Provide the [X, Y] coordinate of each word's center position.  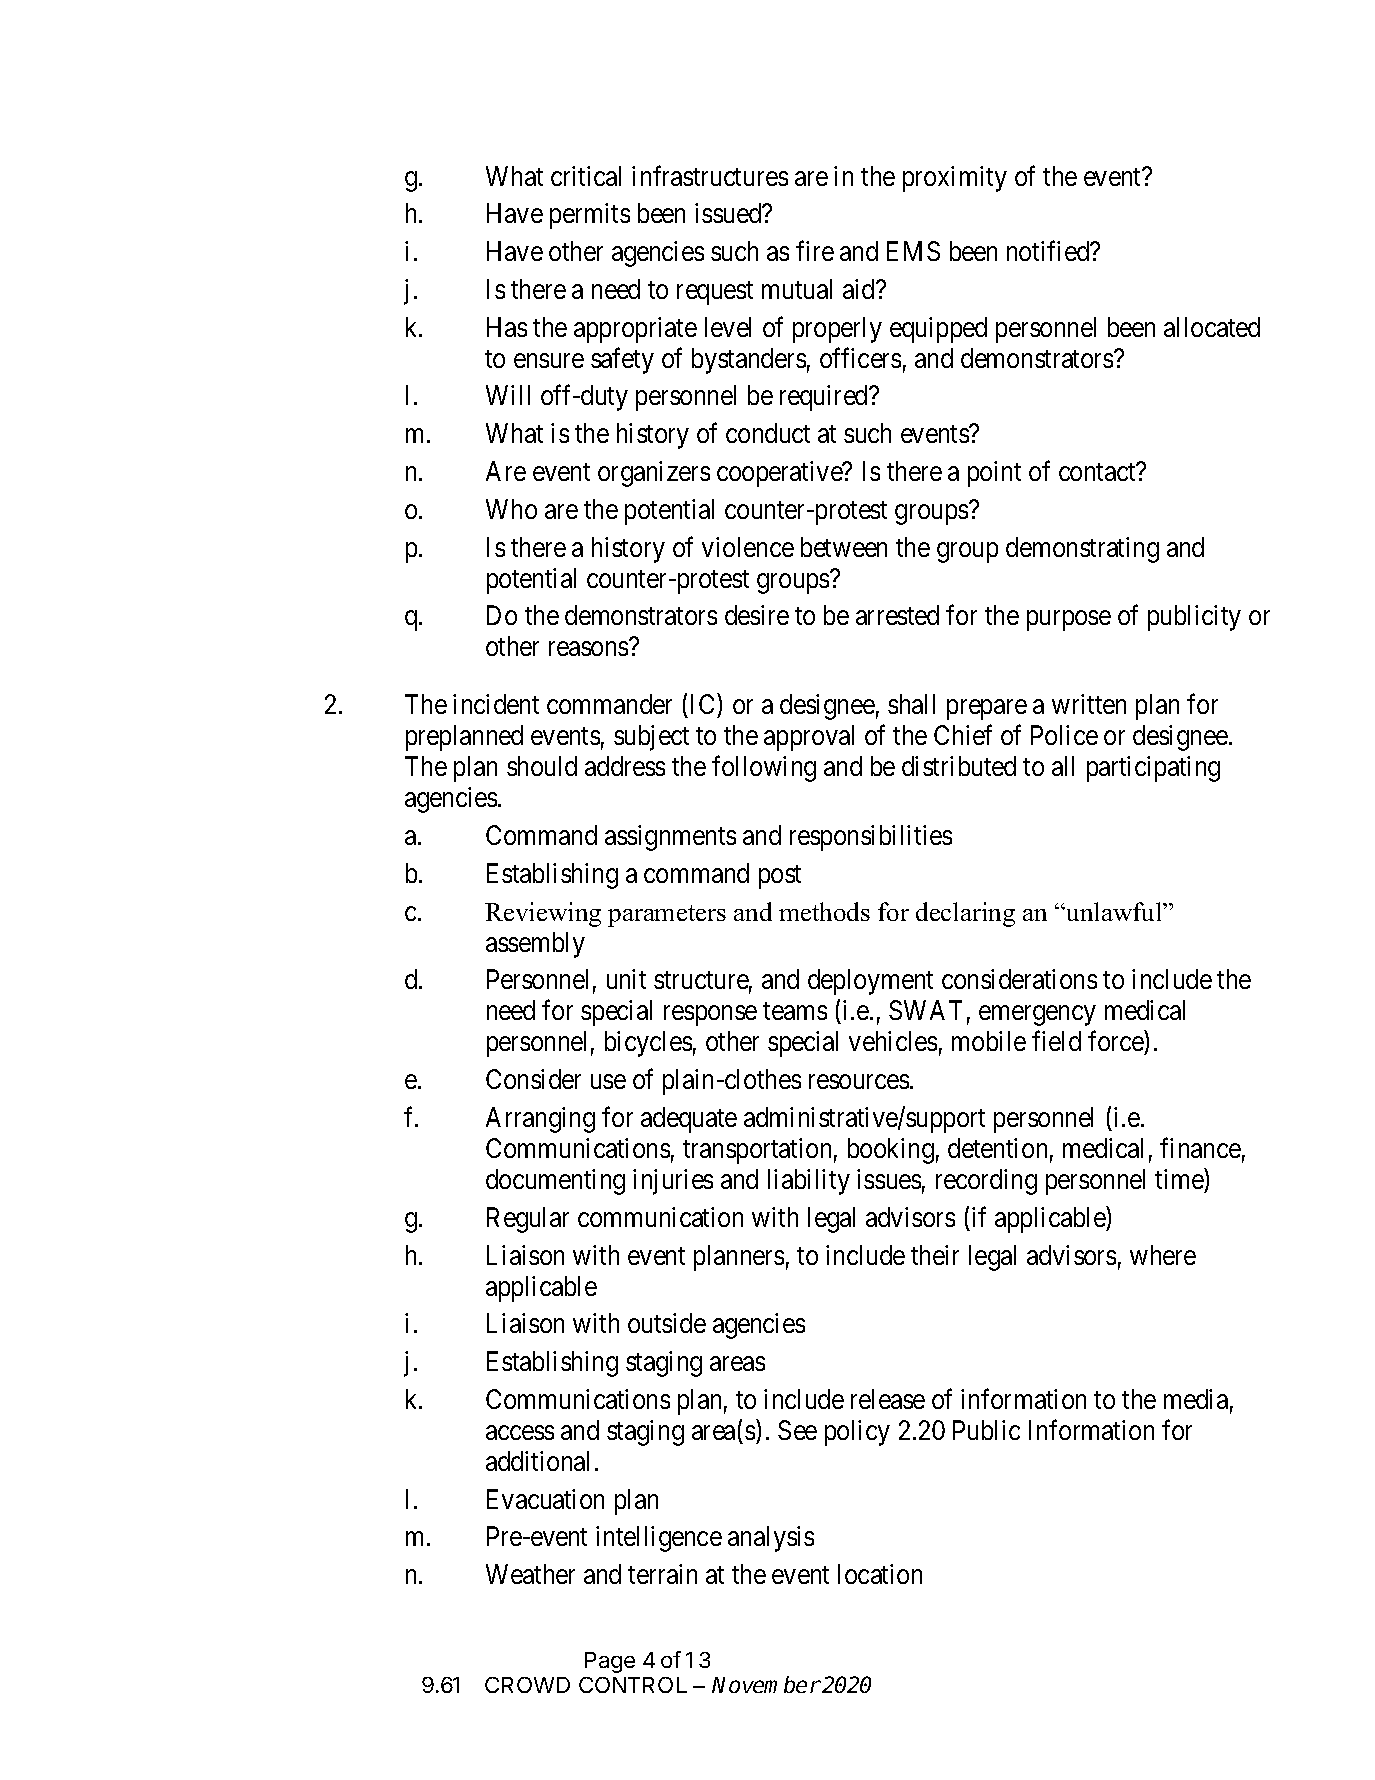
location [880, 1574]
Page [610, 1662]
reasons [588, 649]
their [935, 1255]
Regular [528, 1220]
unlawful [1114, 911]
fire [815, 251]
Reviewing [543, 914]
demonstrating [1082, 550]
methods [824, 911]
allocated [1212, 327]
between [844, 547]
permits [590, 216]
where [1163, 1255]
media [1196, 1399]
